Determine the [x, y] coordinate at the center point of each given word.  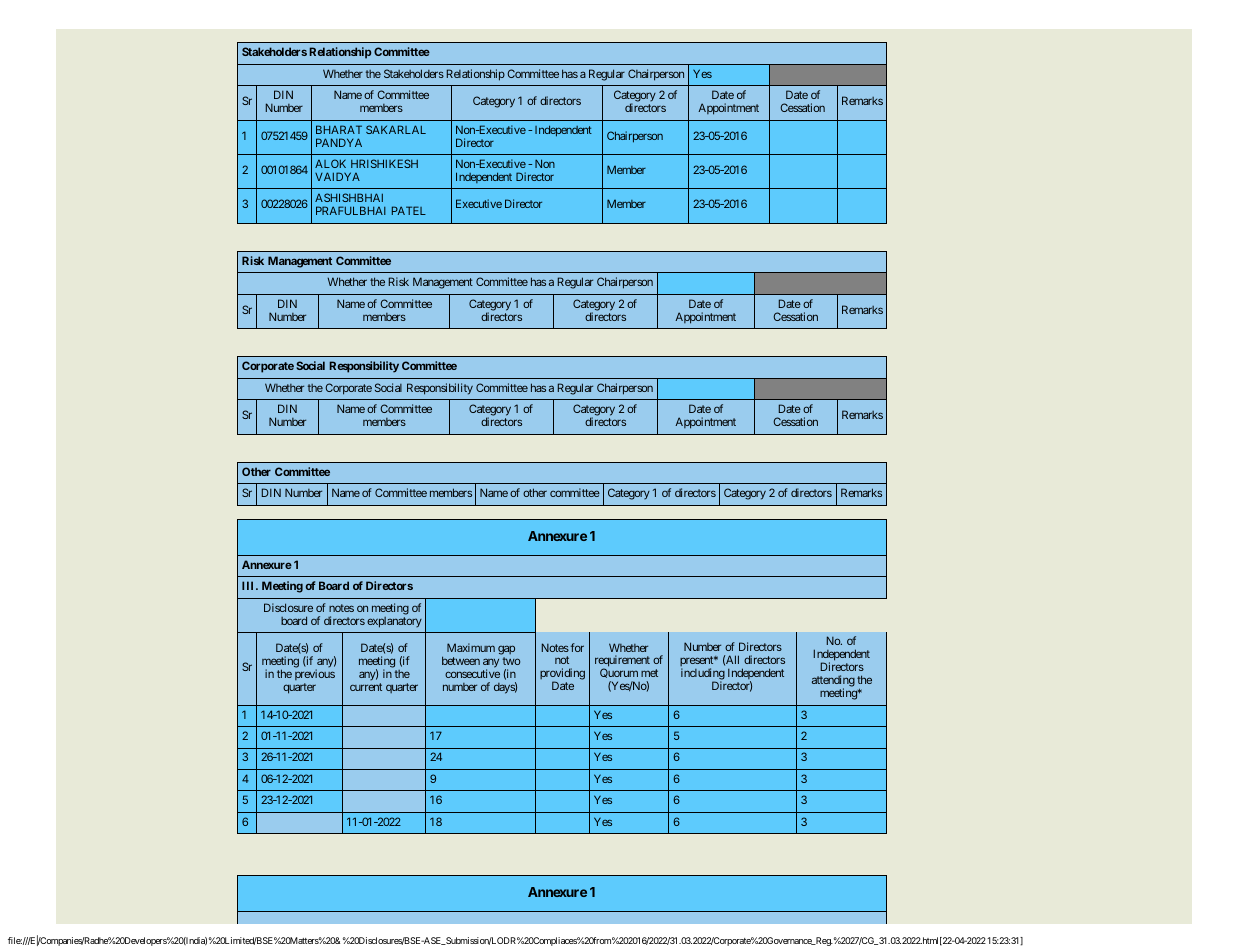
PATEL [409, 210]
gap [506, 651]
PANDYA [339, 142]
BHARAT [339, 129]
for [576, 647]
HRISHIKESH [384, 163]
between [461, 660]
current [366, 687]
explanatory [394, 622]
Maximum [471, 647]
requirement [622, 662]
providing [562, 675]
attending [833, 682]
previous [315, 676]
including [703, 675]
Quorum [619, 675]
